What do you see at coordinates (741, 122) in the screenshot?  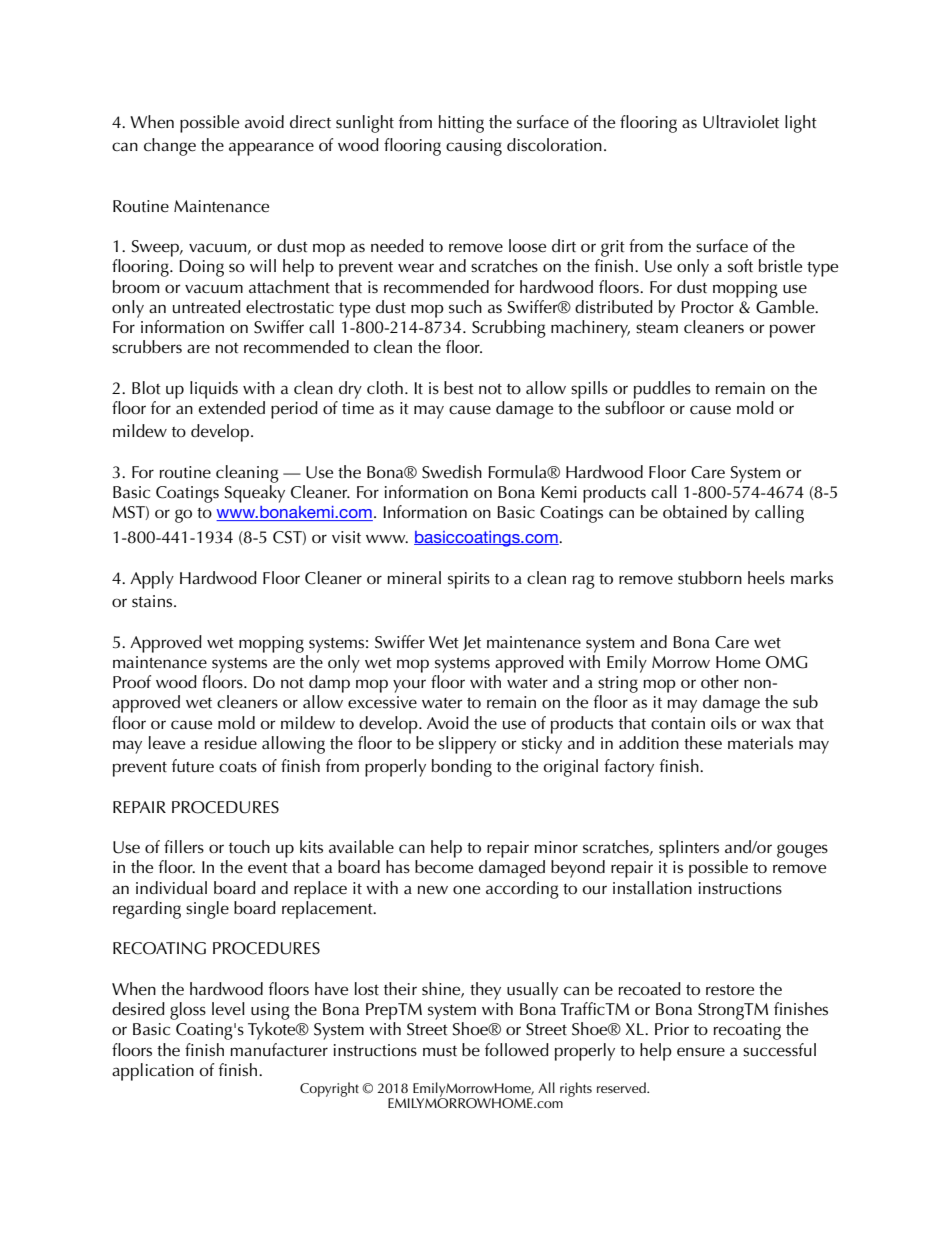 I see `Ultraviolet` at bounding box center [741, 122].
